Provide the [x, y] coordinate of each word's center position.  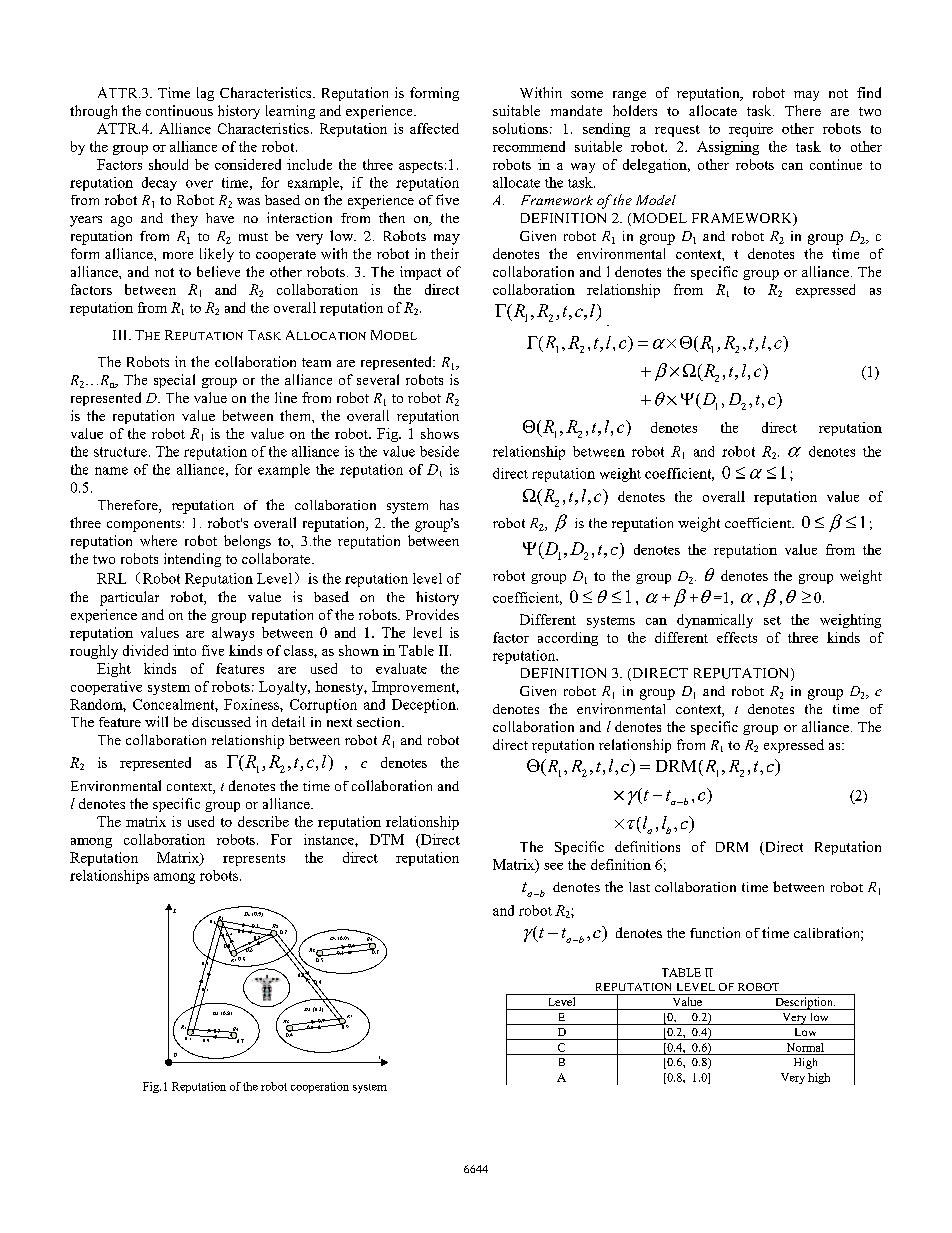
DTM [387, 839]
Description [804, 1003]
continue [836, 164]
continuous [179, 110]
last [639, 887]
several [378, 379]
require [751, 130]
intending [192, 560]
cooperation [320, 1087]
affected [434, 128]
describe [263, 821]
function [715, 932]
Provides [432, 614]
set [772, 620]
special [174, 381]
